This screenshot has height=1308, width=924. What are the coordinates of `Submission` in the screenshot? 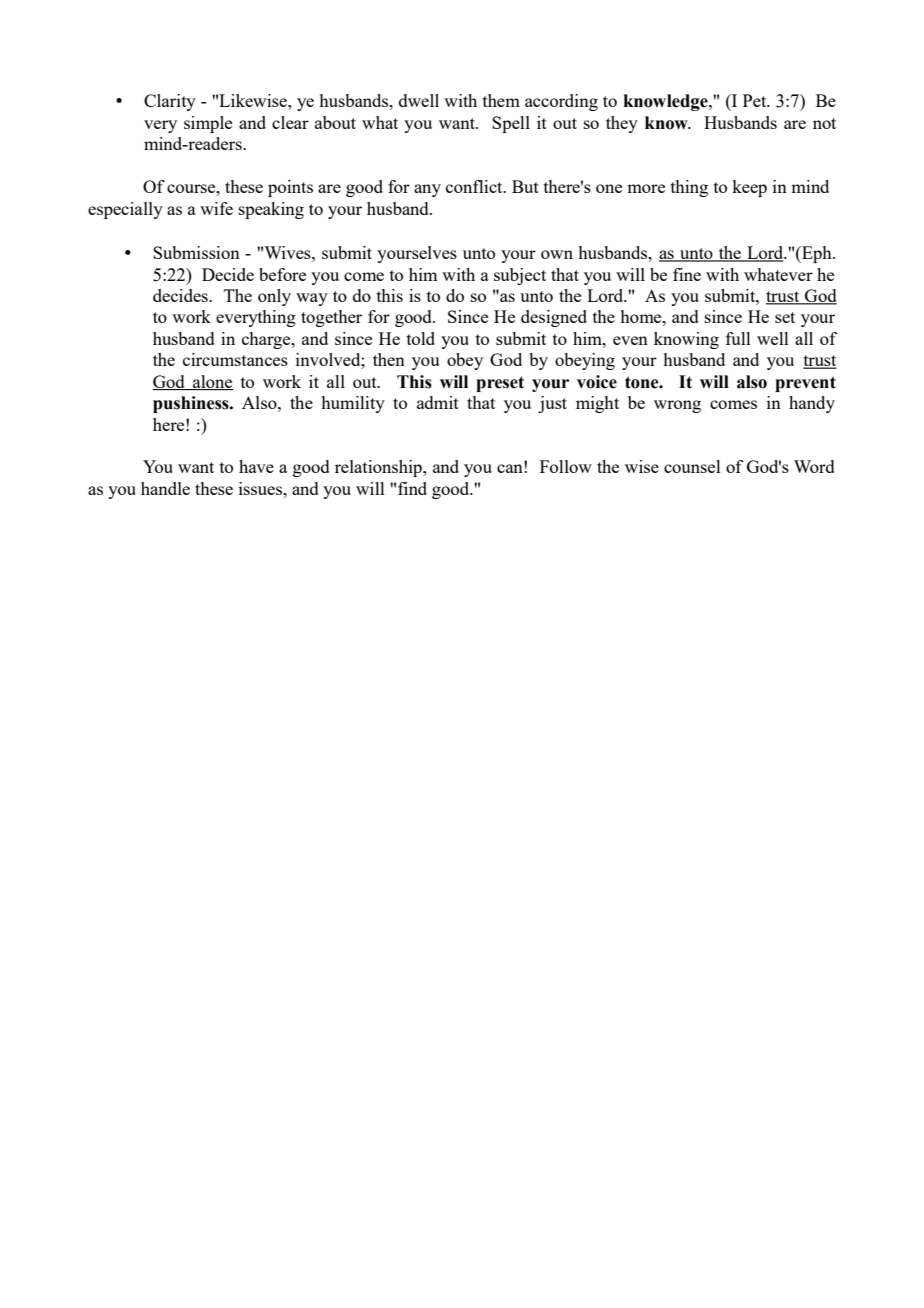 It's located at (196, 252).
